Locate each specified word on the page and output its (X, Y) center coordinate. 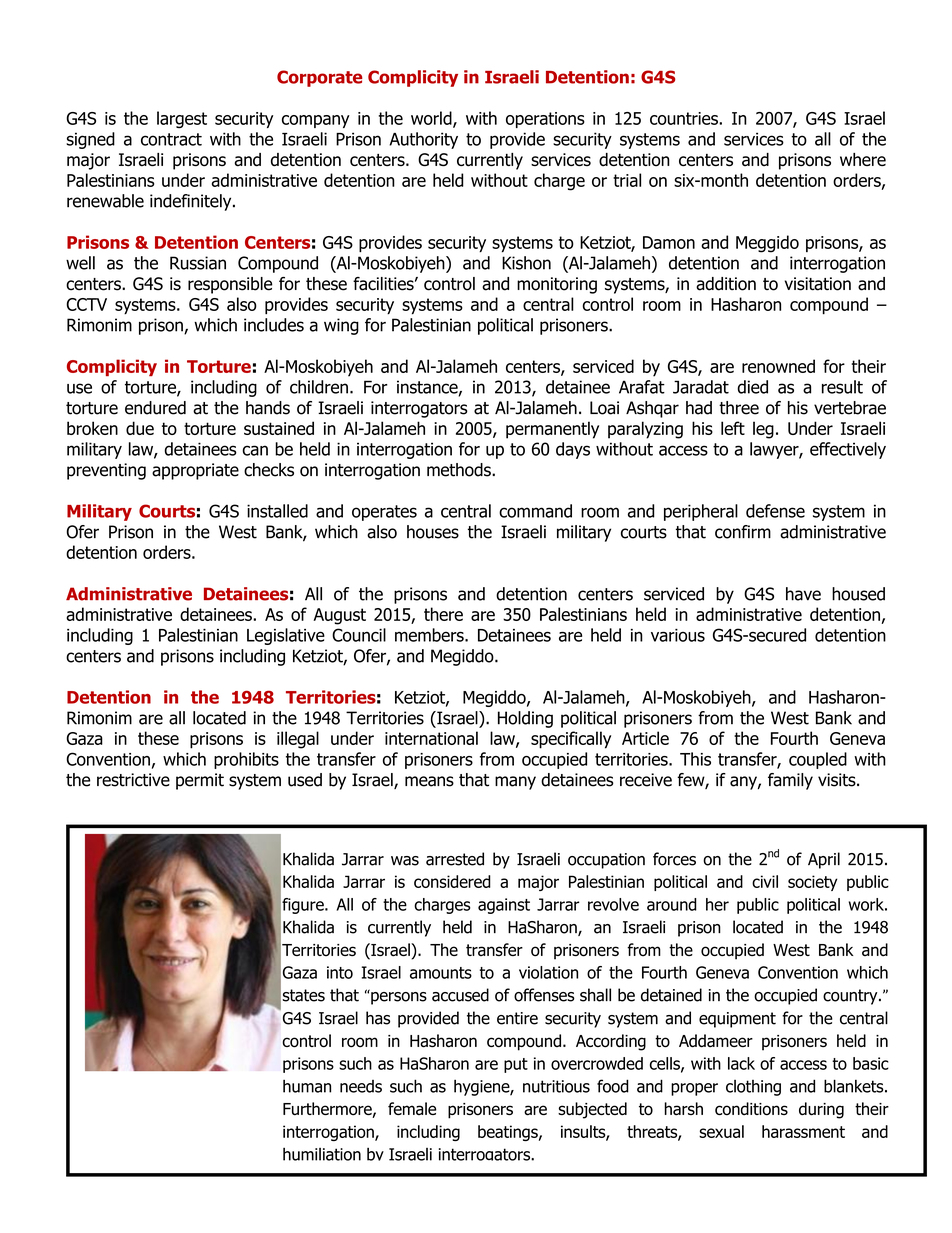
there (443, 614)
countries (685, 118)
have (803, 594)
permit (200, 781)
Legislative (286, 636)
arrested (455, 859)
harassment (803, 1131)
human (307, 1086)
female (412, 1108)
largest (182, 119)
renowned (778, 366)
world (432, 119)
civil (765, 881)
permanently (552, 430)
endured (155, 408)
